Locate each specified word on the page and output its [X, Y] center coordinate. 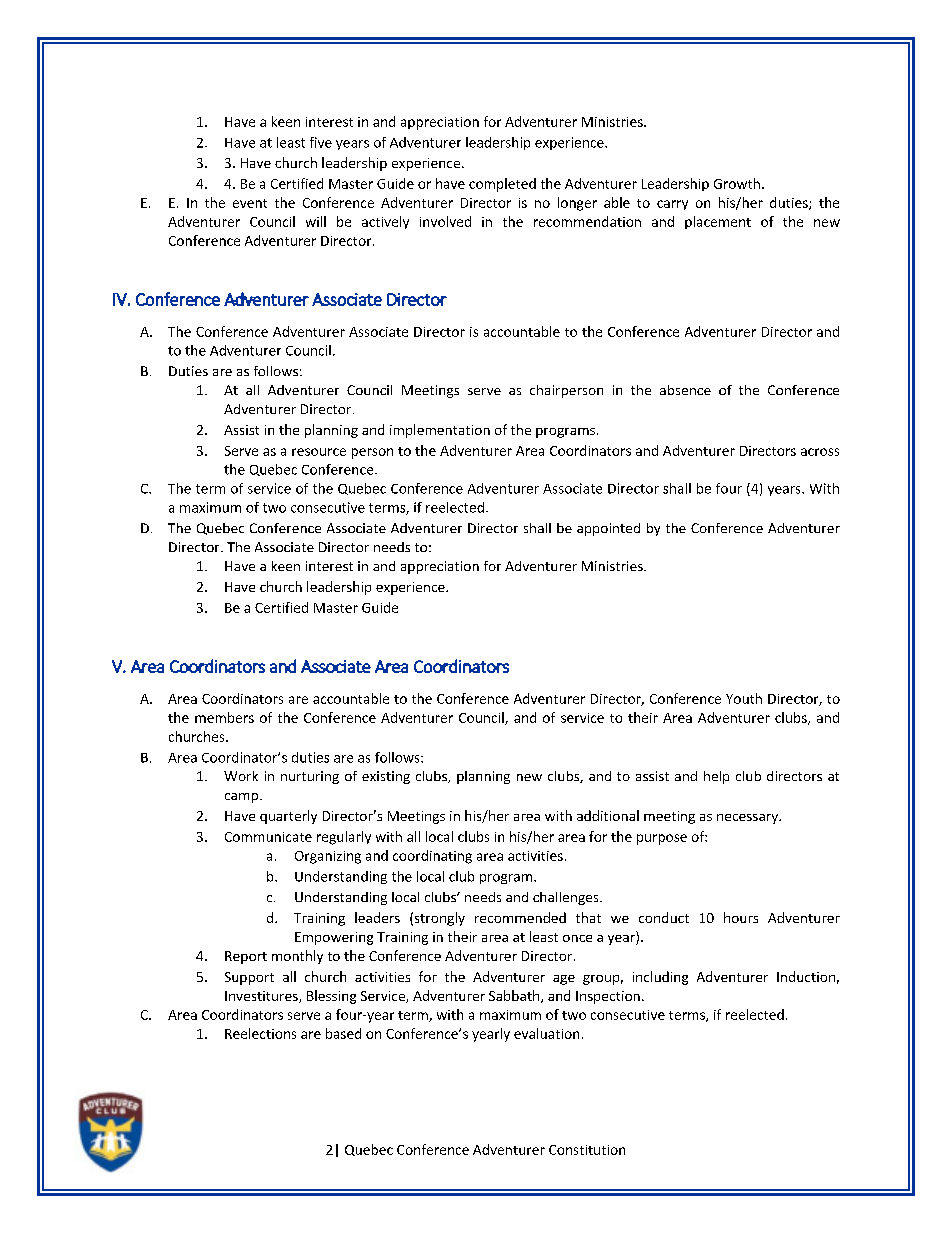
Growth [737, 183]
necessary [749, 819]
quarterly [288, 817]
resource [319, 452]
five [321, 142]
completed [502, 185]
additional [608, 815]
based [343, 1033]
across [820, 452]
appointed [608, 529]
